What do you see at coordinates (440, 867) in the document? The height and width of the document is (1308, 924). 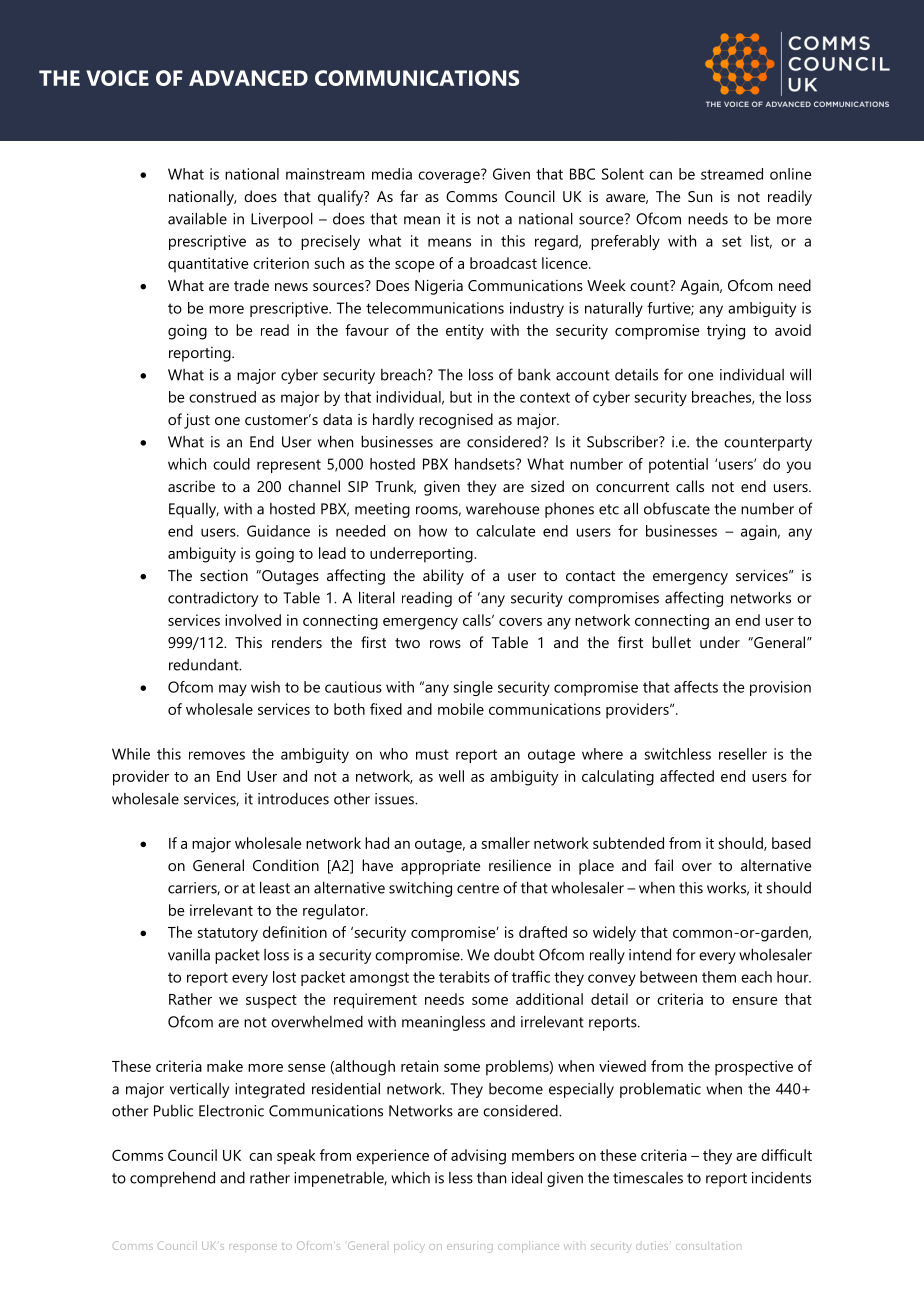 I see `appropriate` at bounding box center [440, 867].
